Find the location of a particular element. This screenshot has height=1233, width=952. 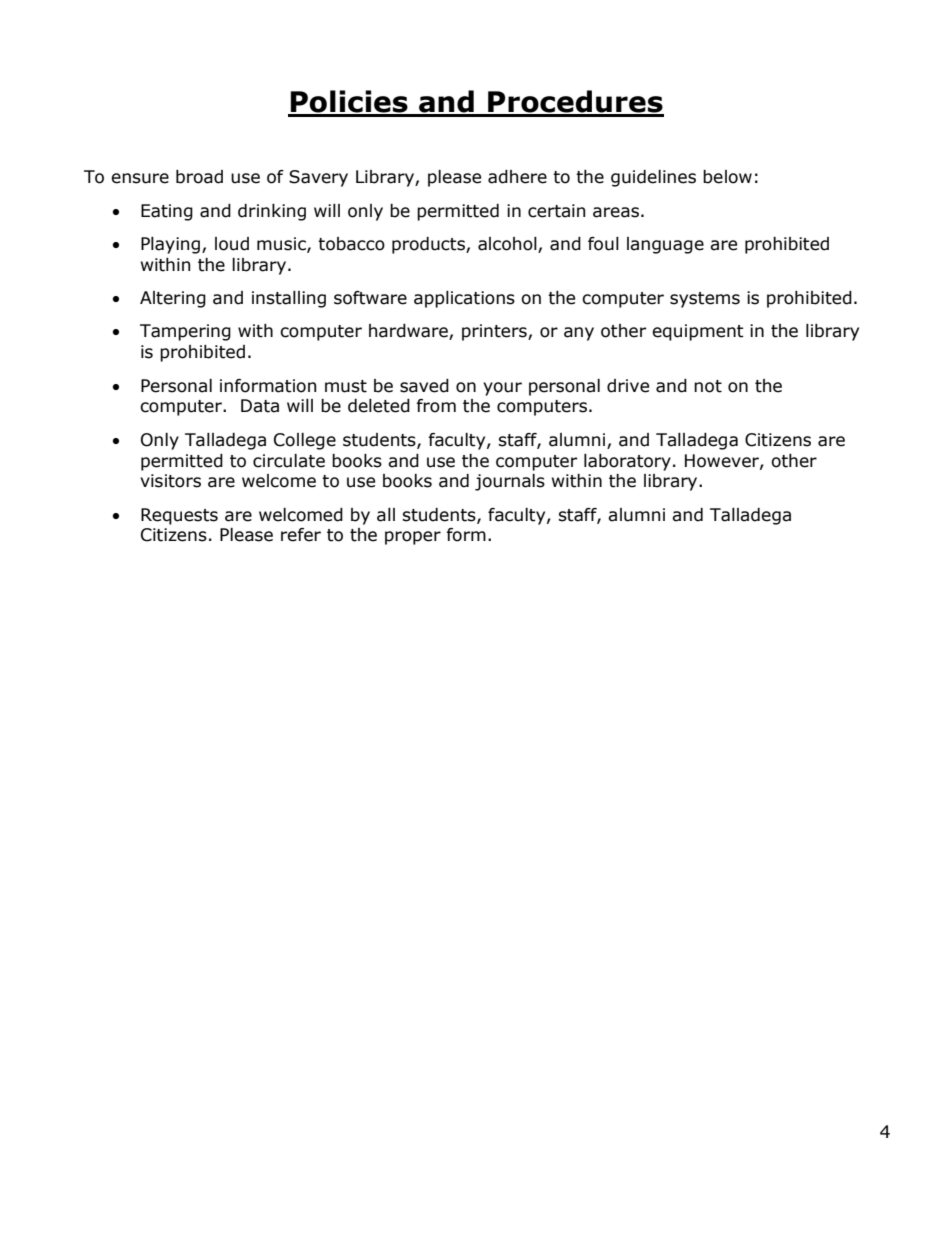

guidelines is located at coordinates (653, 178).
